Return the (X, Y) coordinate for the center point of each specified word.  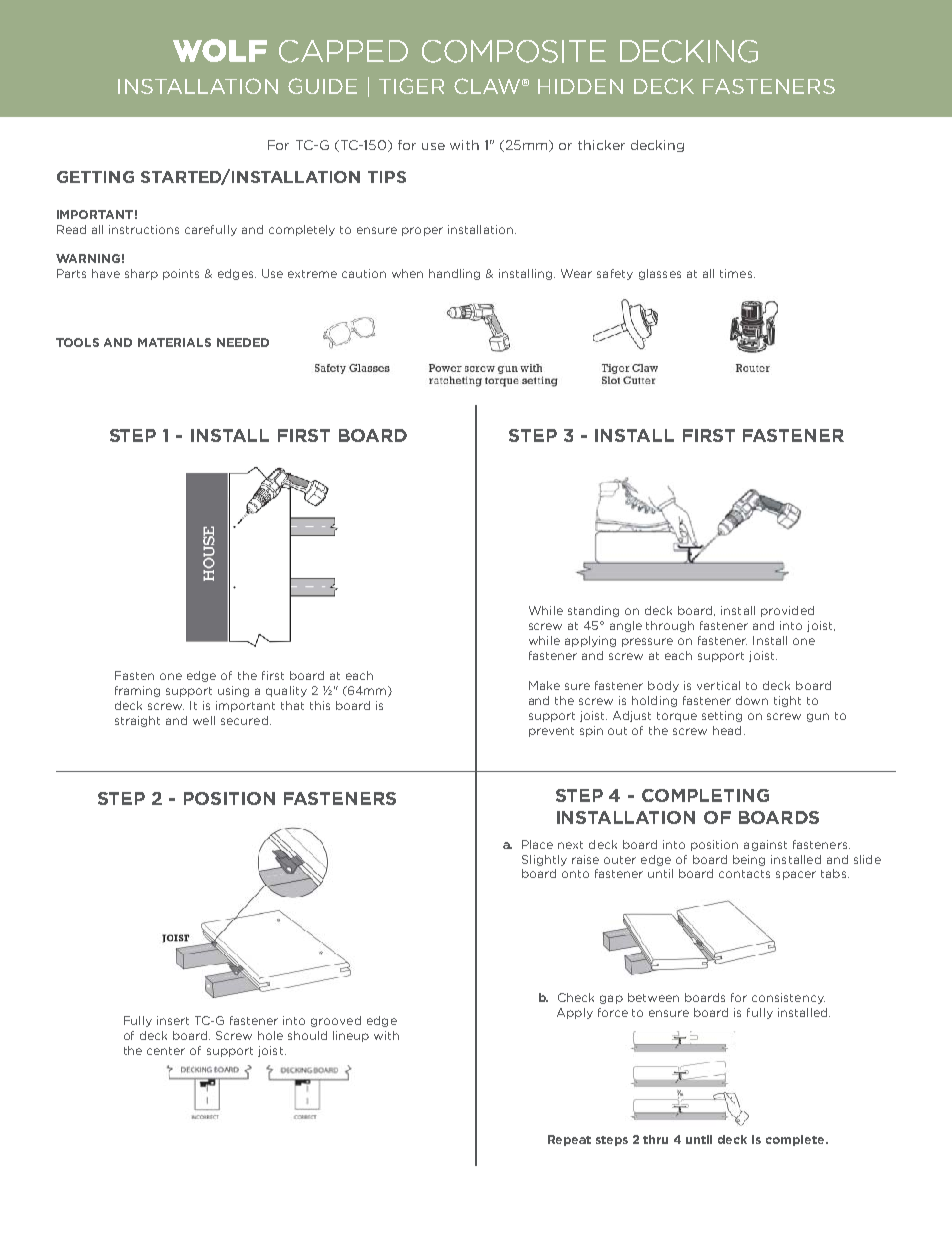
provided (787, 611)
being (749, 860)
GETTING (95, 177)
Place (537, 844)
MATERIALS (174, 342)
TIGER (411, 86)
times (737, 273)
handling (454, 274)
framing (137, 691)
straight (137, 721)
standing (593, 611)
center (166, 1051)
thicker (601, 145)
